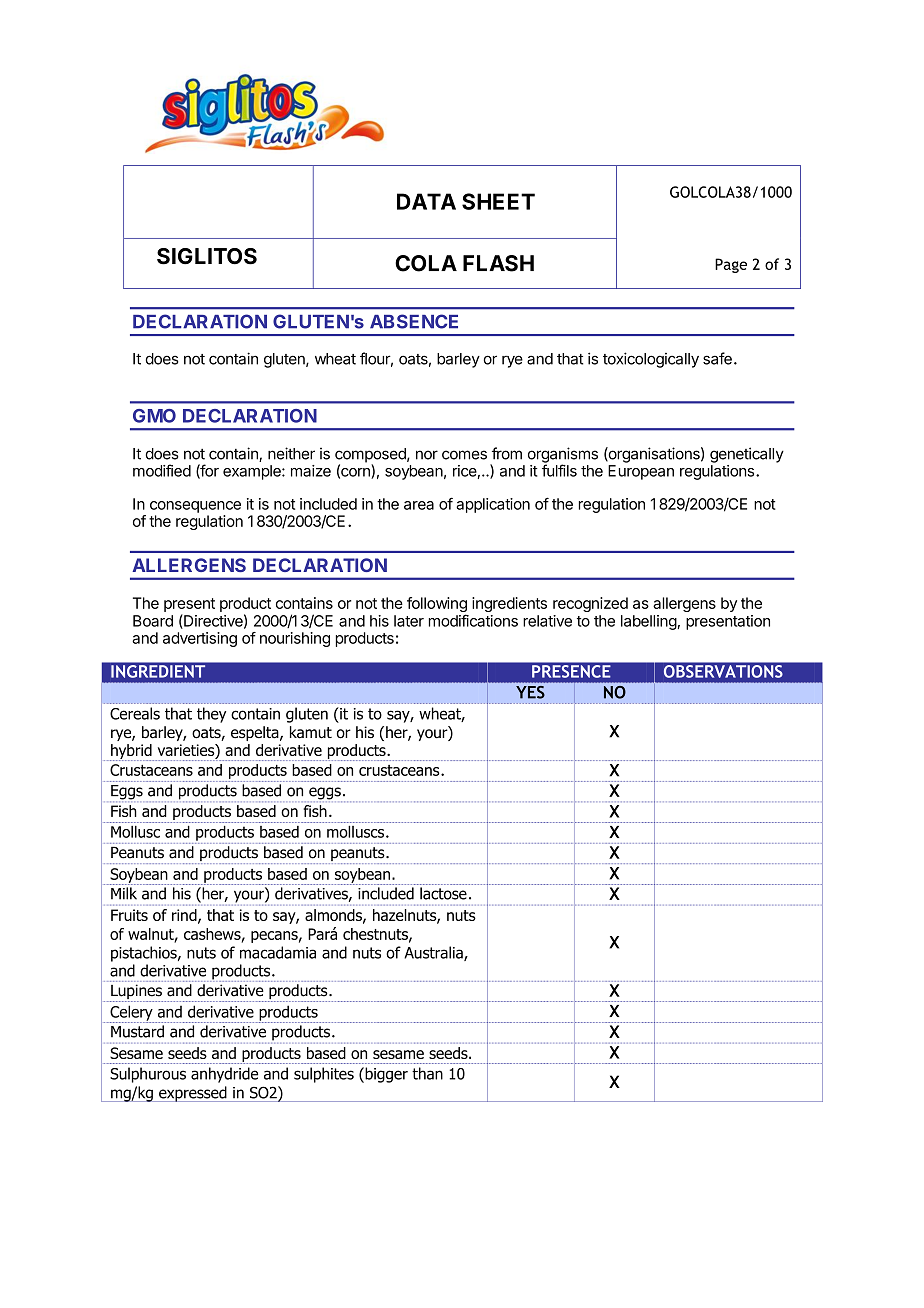  Describe the element at coordinates (427, 1073) in the image. I see `than` at that location.
